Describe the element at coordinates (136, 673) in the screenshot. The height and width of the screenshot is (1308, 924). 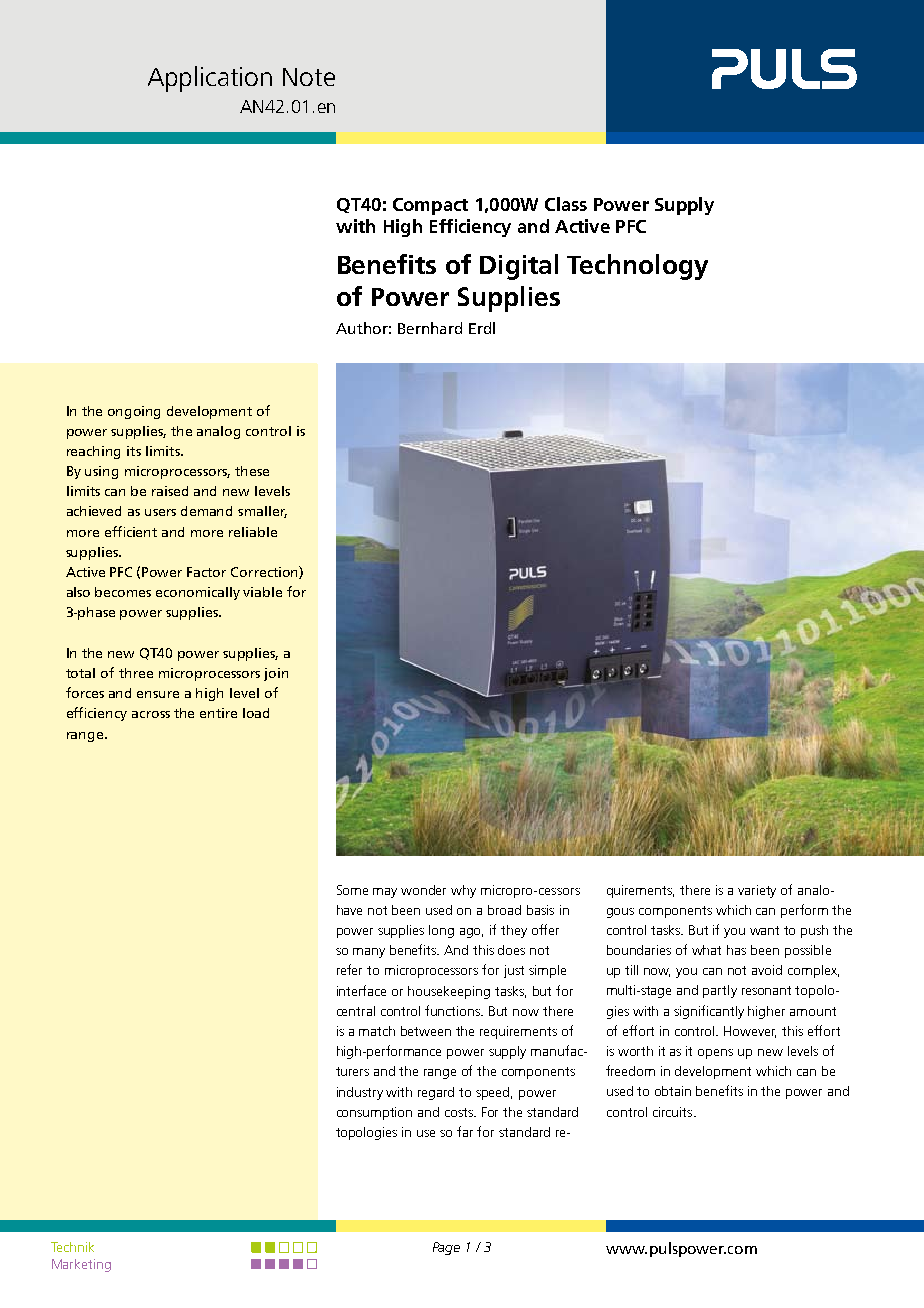
I see `three` at that location.
